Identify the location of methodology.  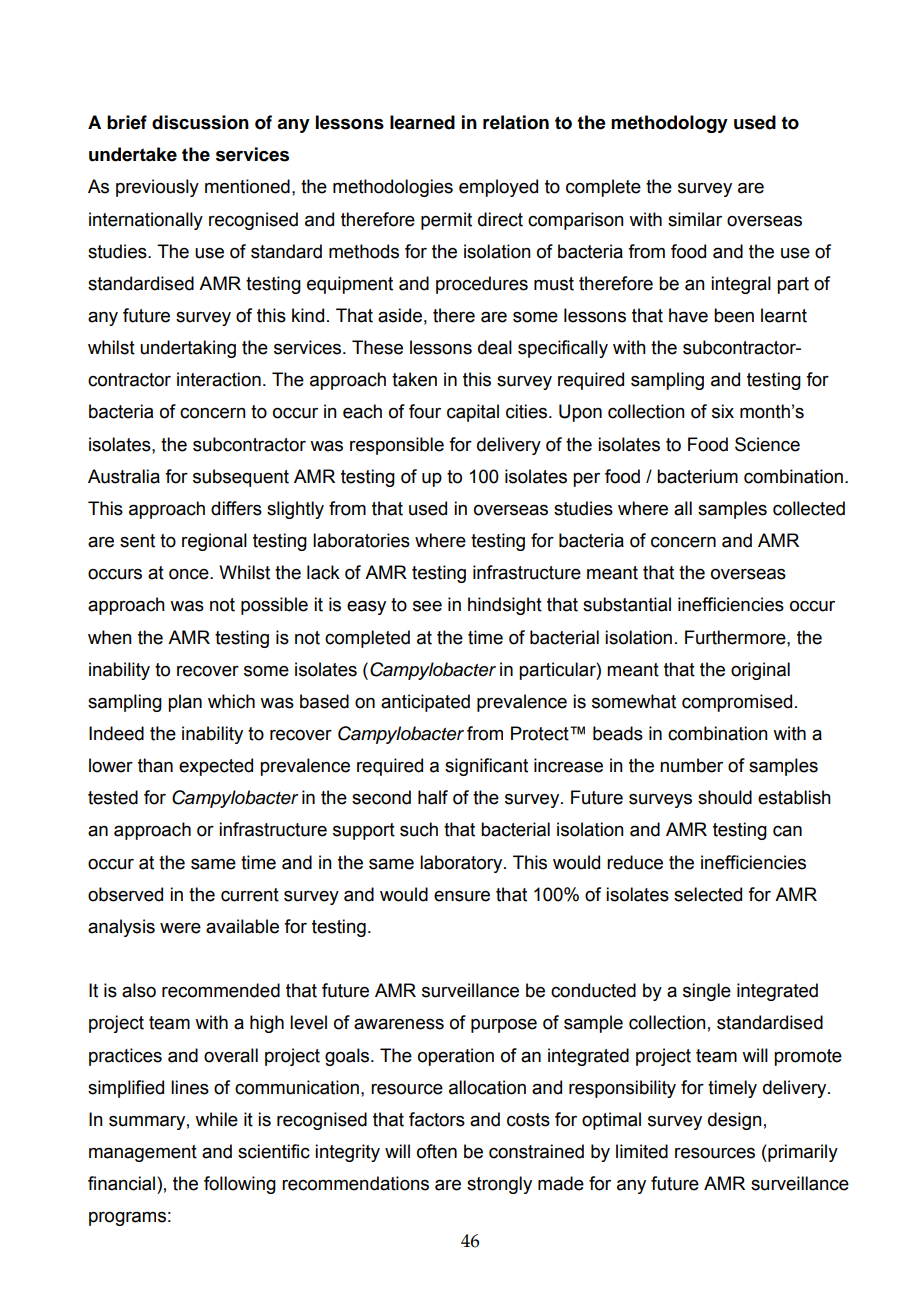
(669, 124).
